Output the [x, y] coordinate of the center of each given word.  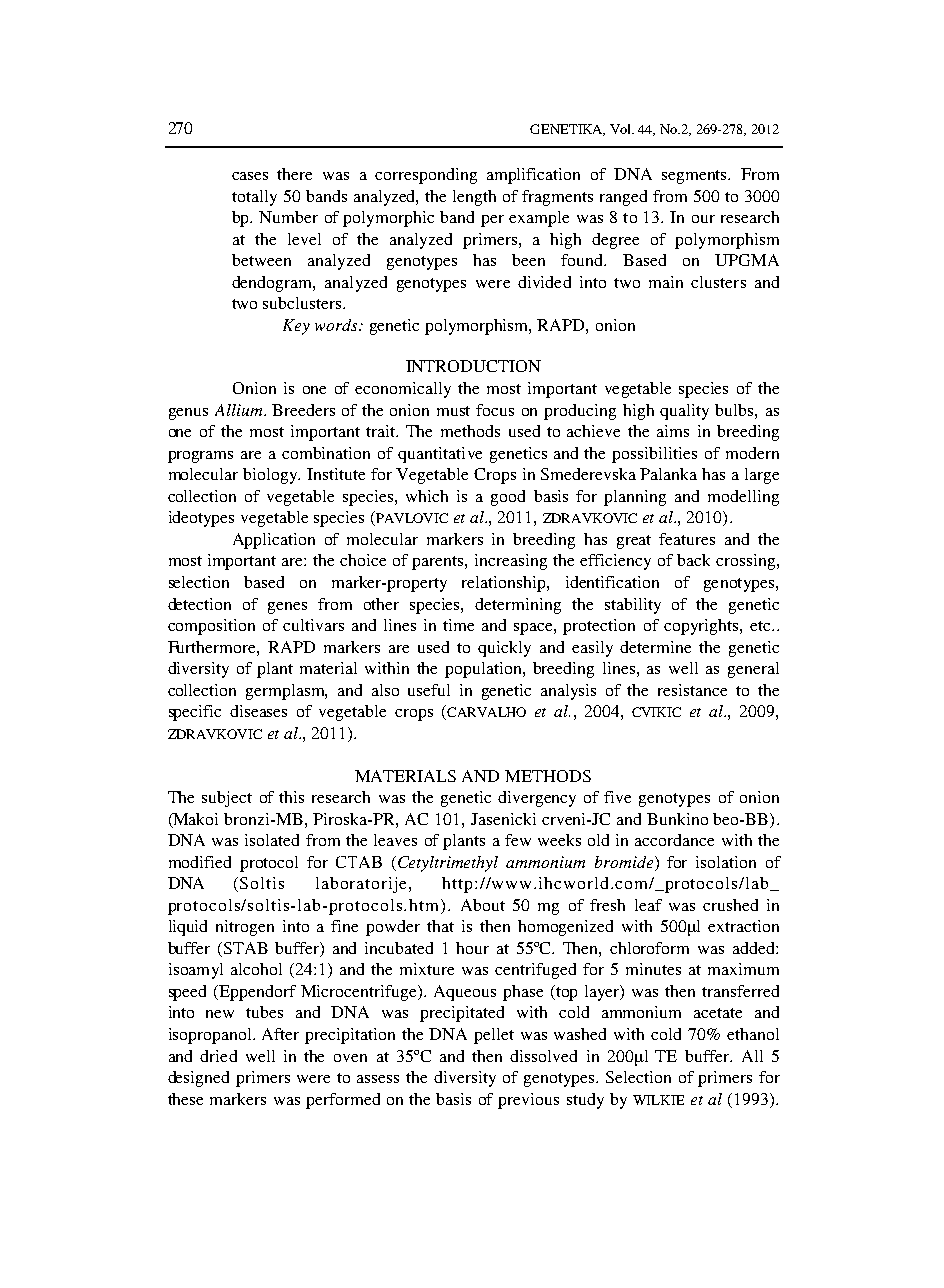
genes [287, 608]
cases [250, 176]
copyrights [702, 627]
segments [696, 177]
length [474, 198]
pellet [494, 1036]
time [458, 625]
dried [218, 1056]
